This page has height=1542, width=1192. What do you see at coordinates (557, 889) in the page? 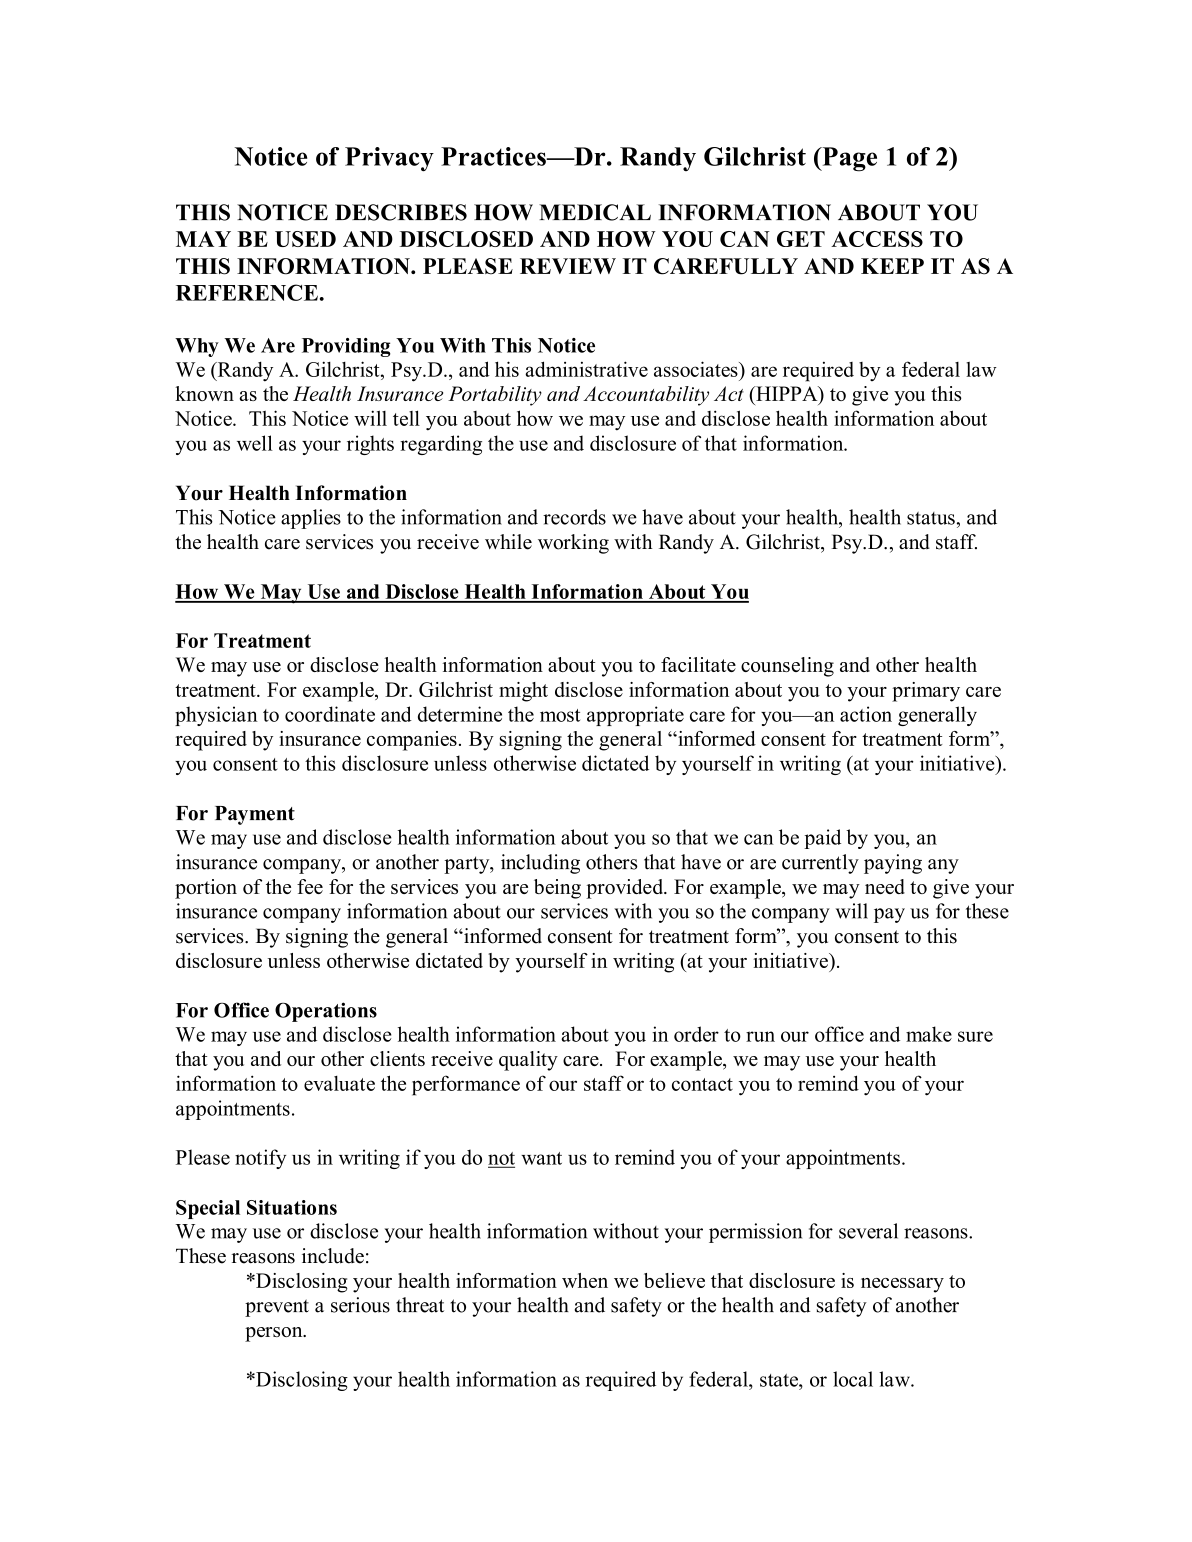
I see `being` at bounding box center [557, 889].
